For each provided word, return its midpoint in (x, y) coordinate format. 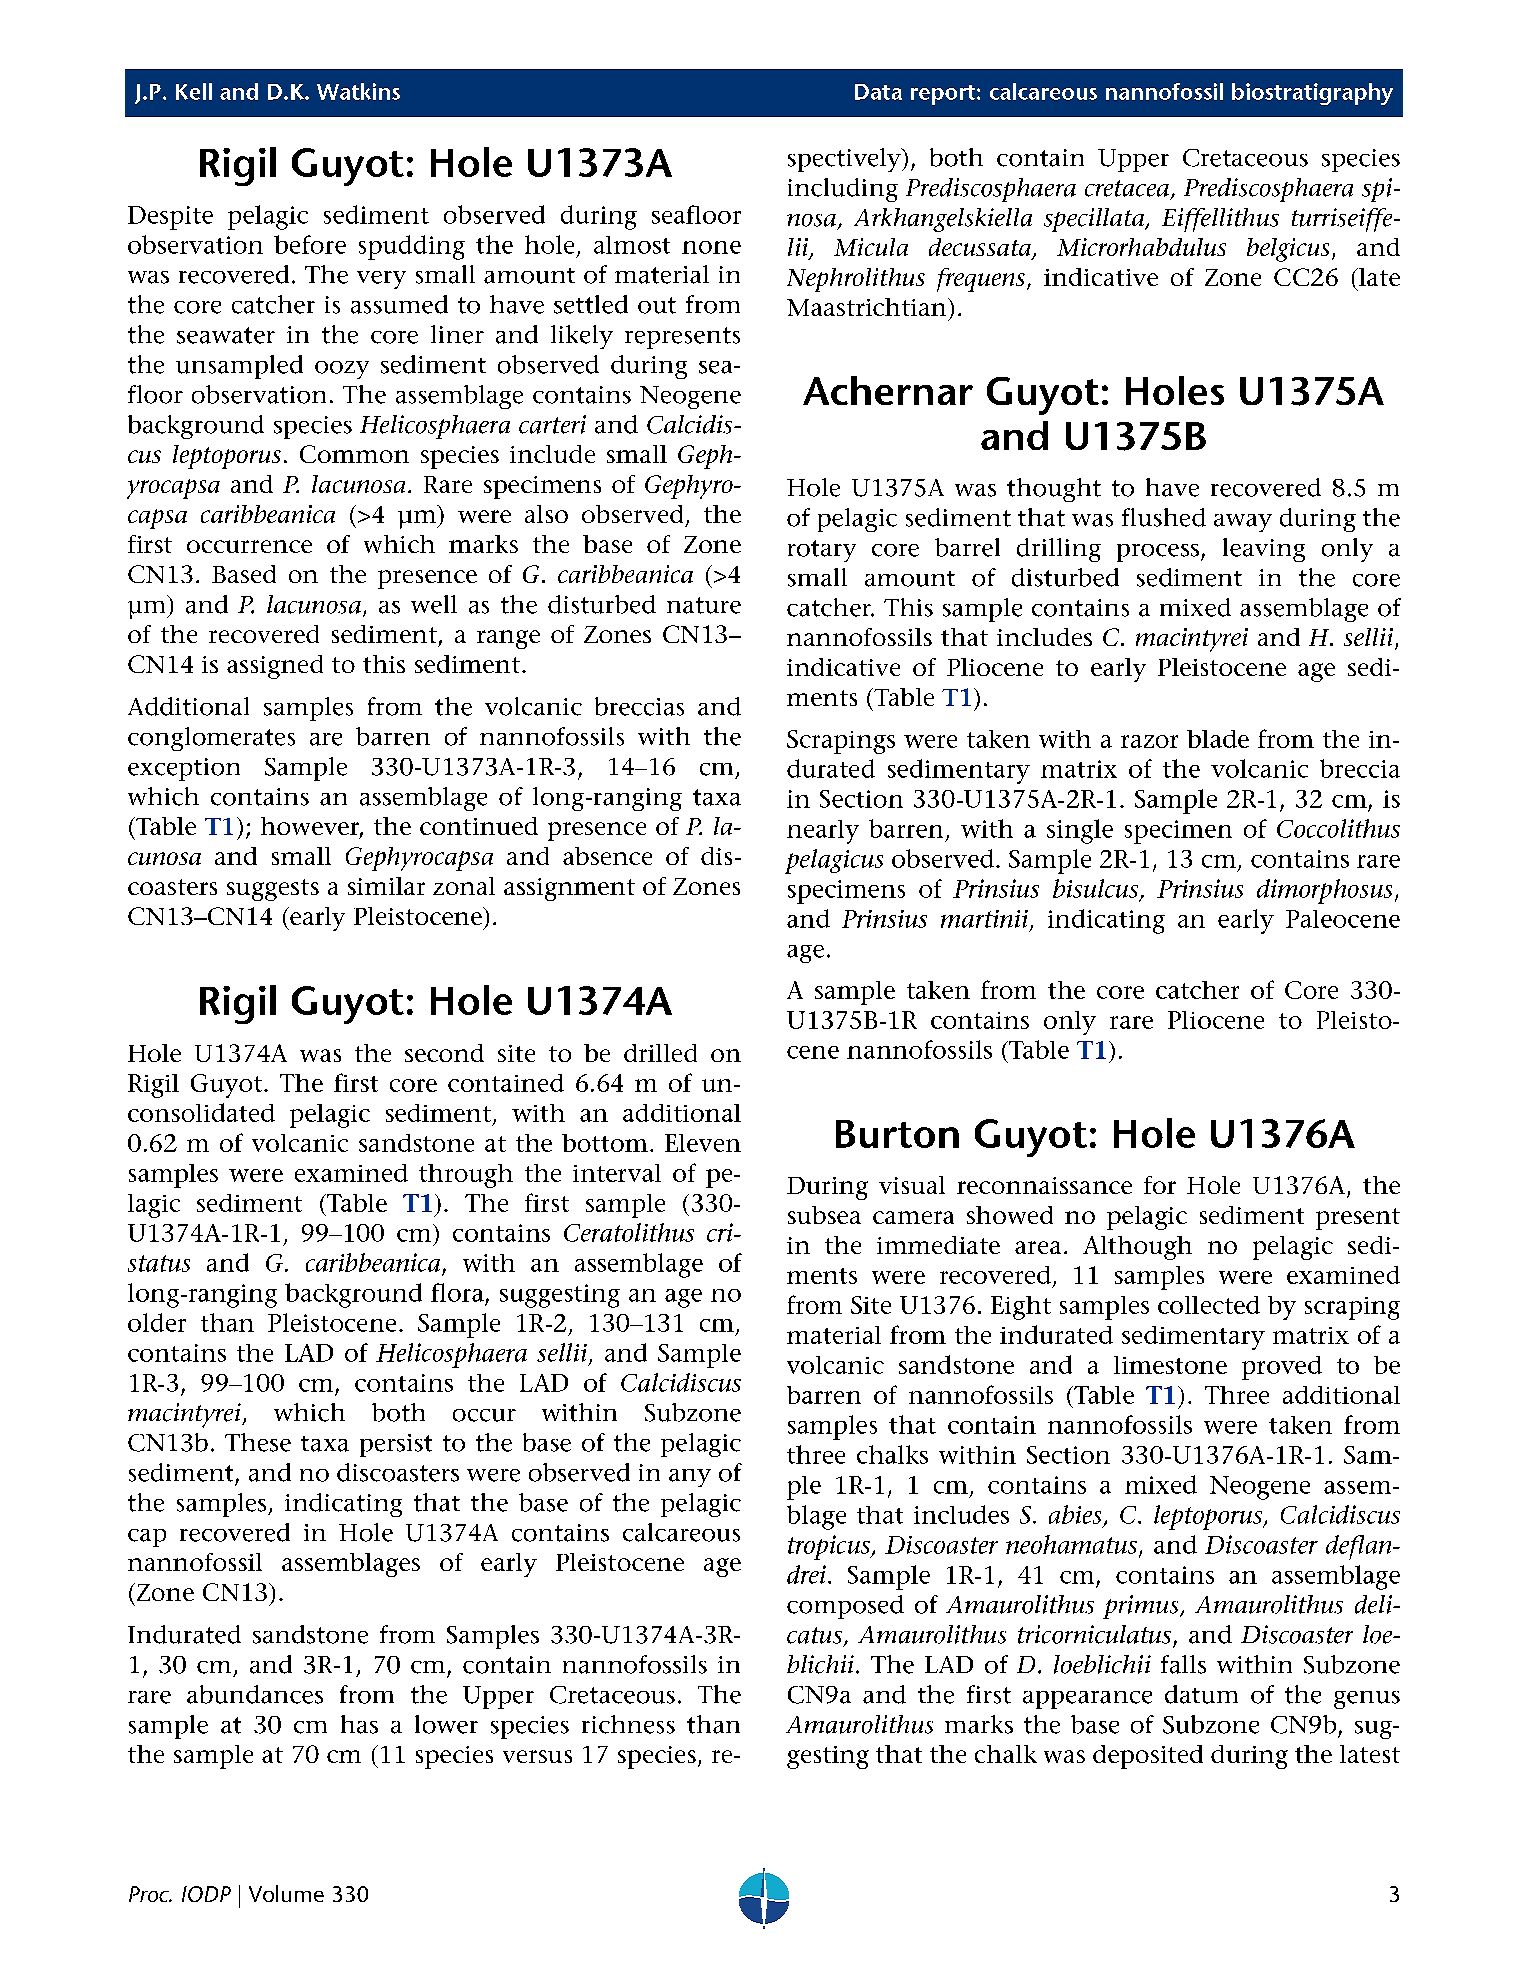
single (1080, 831)
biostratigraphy (1312, 94)
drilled (660, 1053)
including (843, 190)
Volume (286, 1893)
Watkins (358, 91)
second (444, 1053)
